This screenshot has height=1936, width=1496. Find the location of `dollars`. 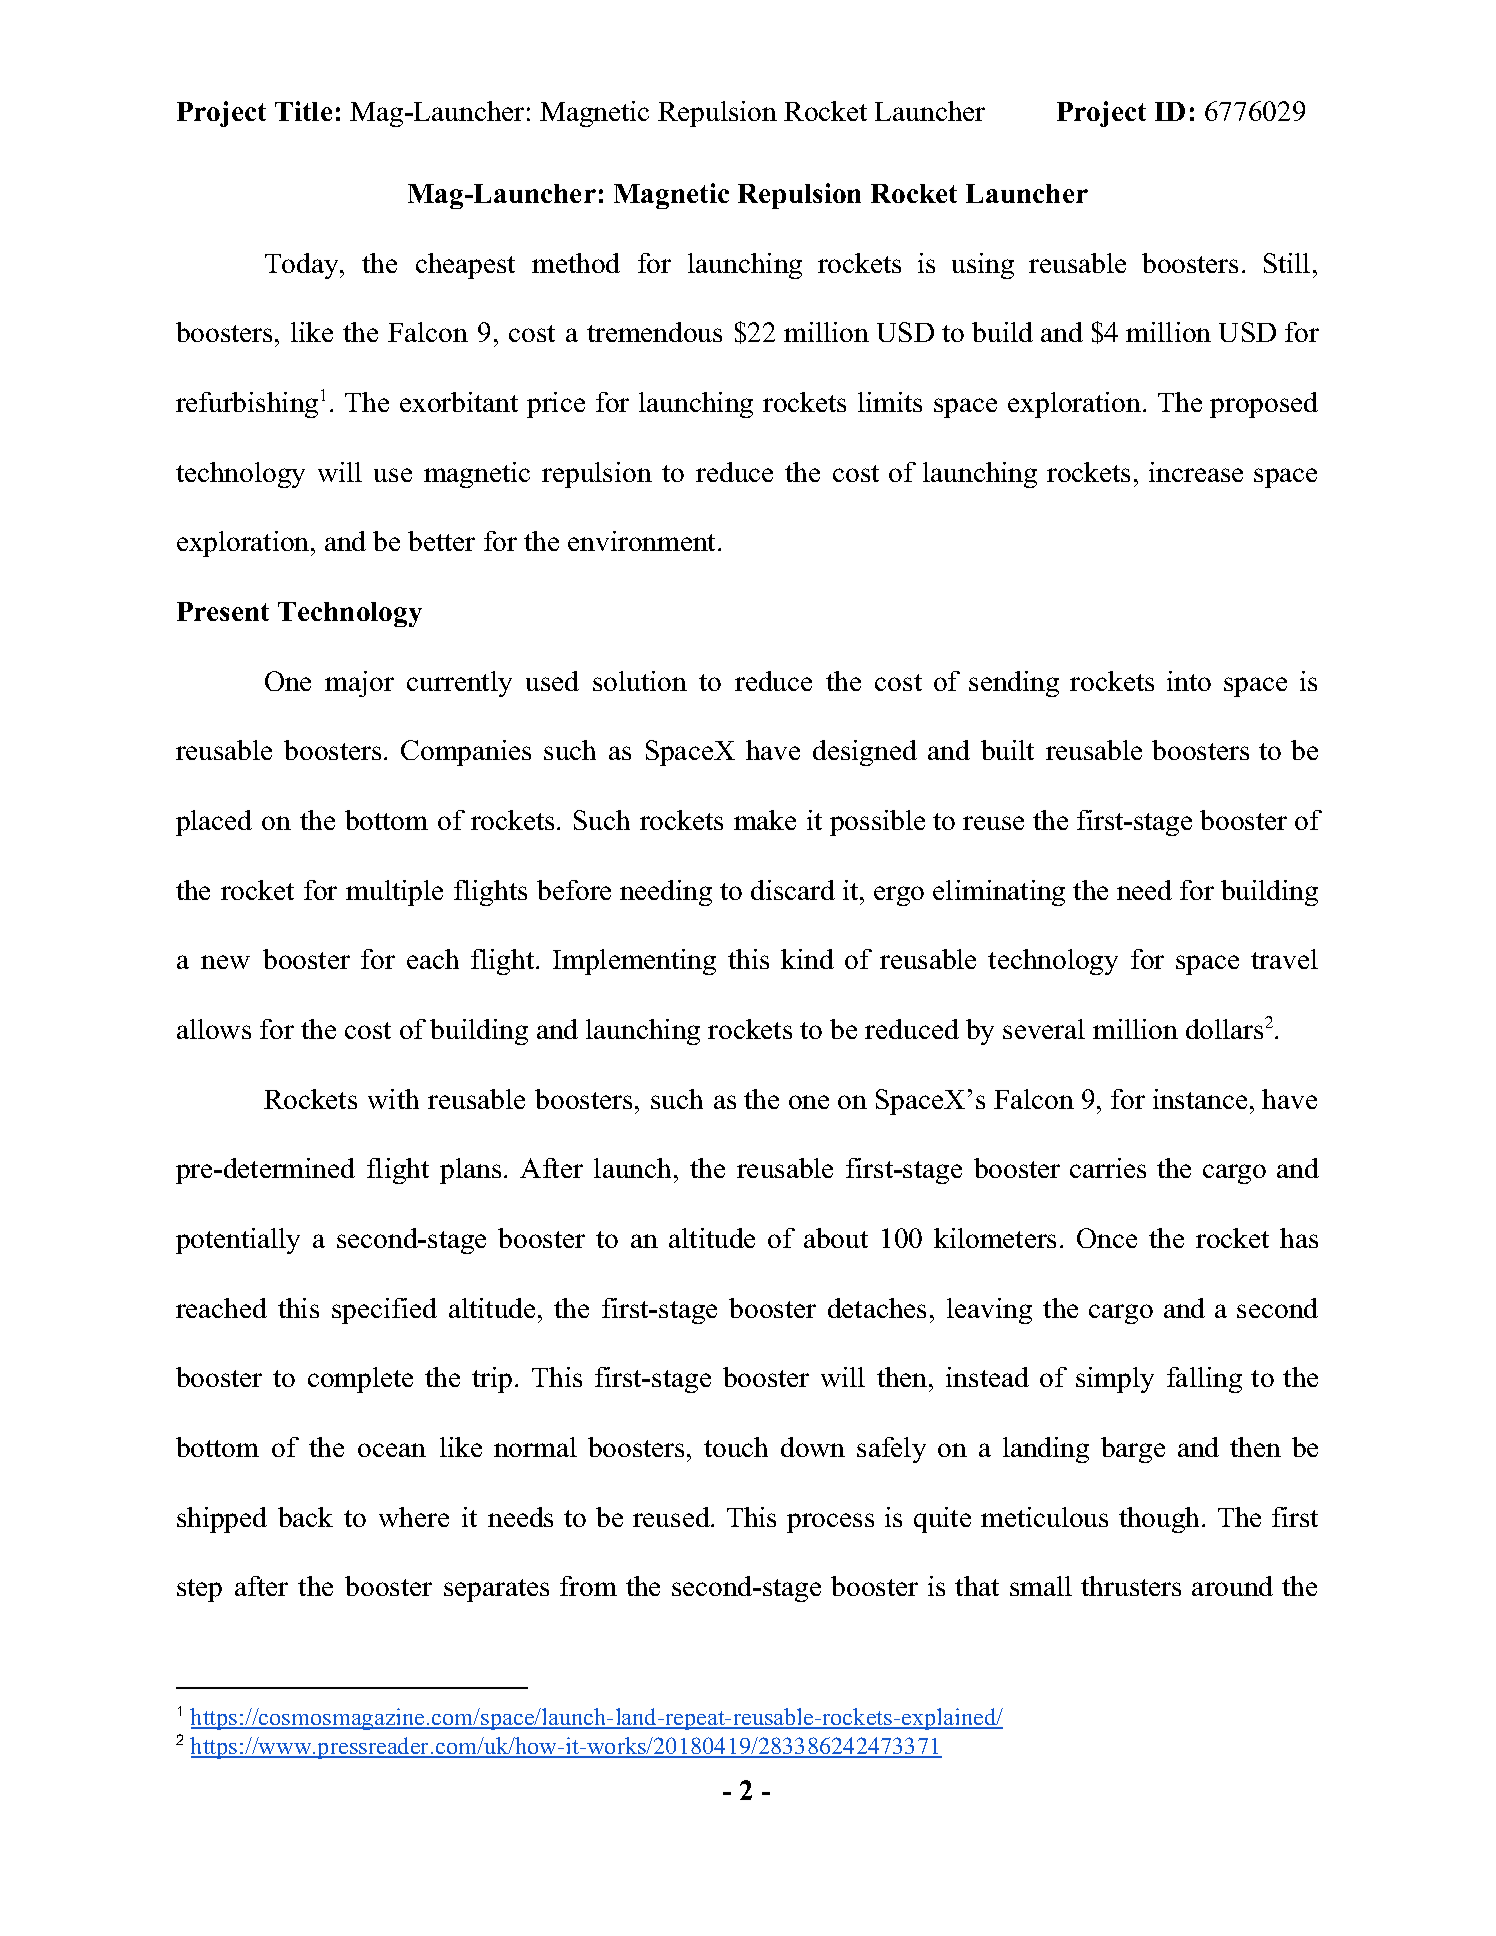

dollars is located at coordinates (1224, 1029).
